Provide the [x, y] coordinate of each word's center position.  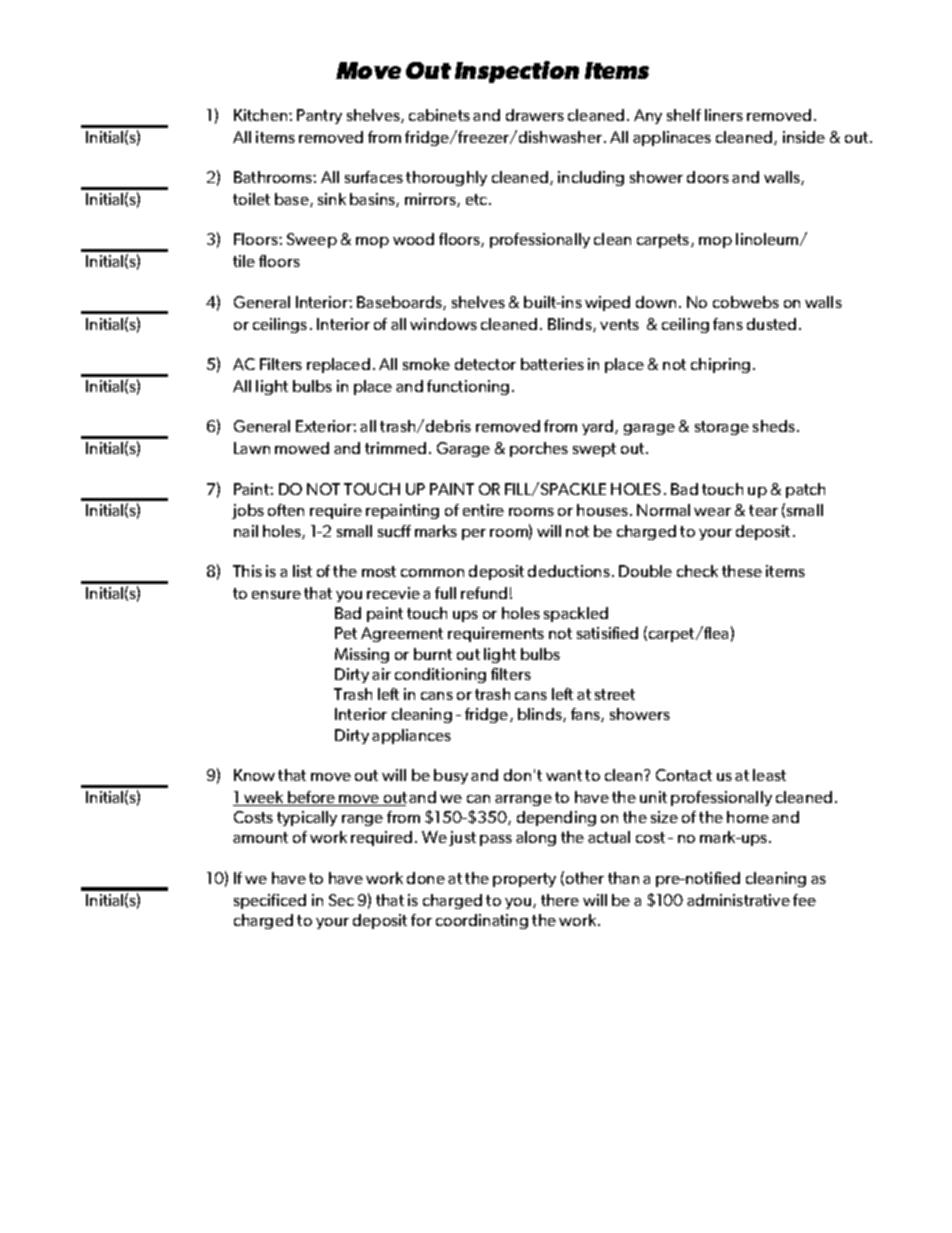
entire [483, 510]
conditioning [440, 675]
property [524, 880]
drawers [535, 115]
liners [724, 115]
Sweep [312, 240]
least [769, 775]
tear [763, 510]
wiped [607, 303]
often [286, 510]
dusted [771, 324]
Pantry [319, 116]
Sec [341, 900]
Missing [362, 655]
